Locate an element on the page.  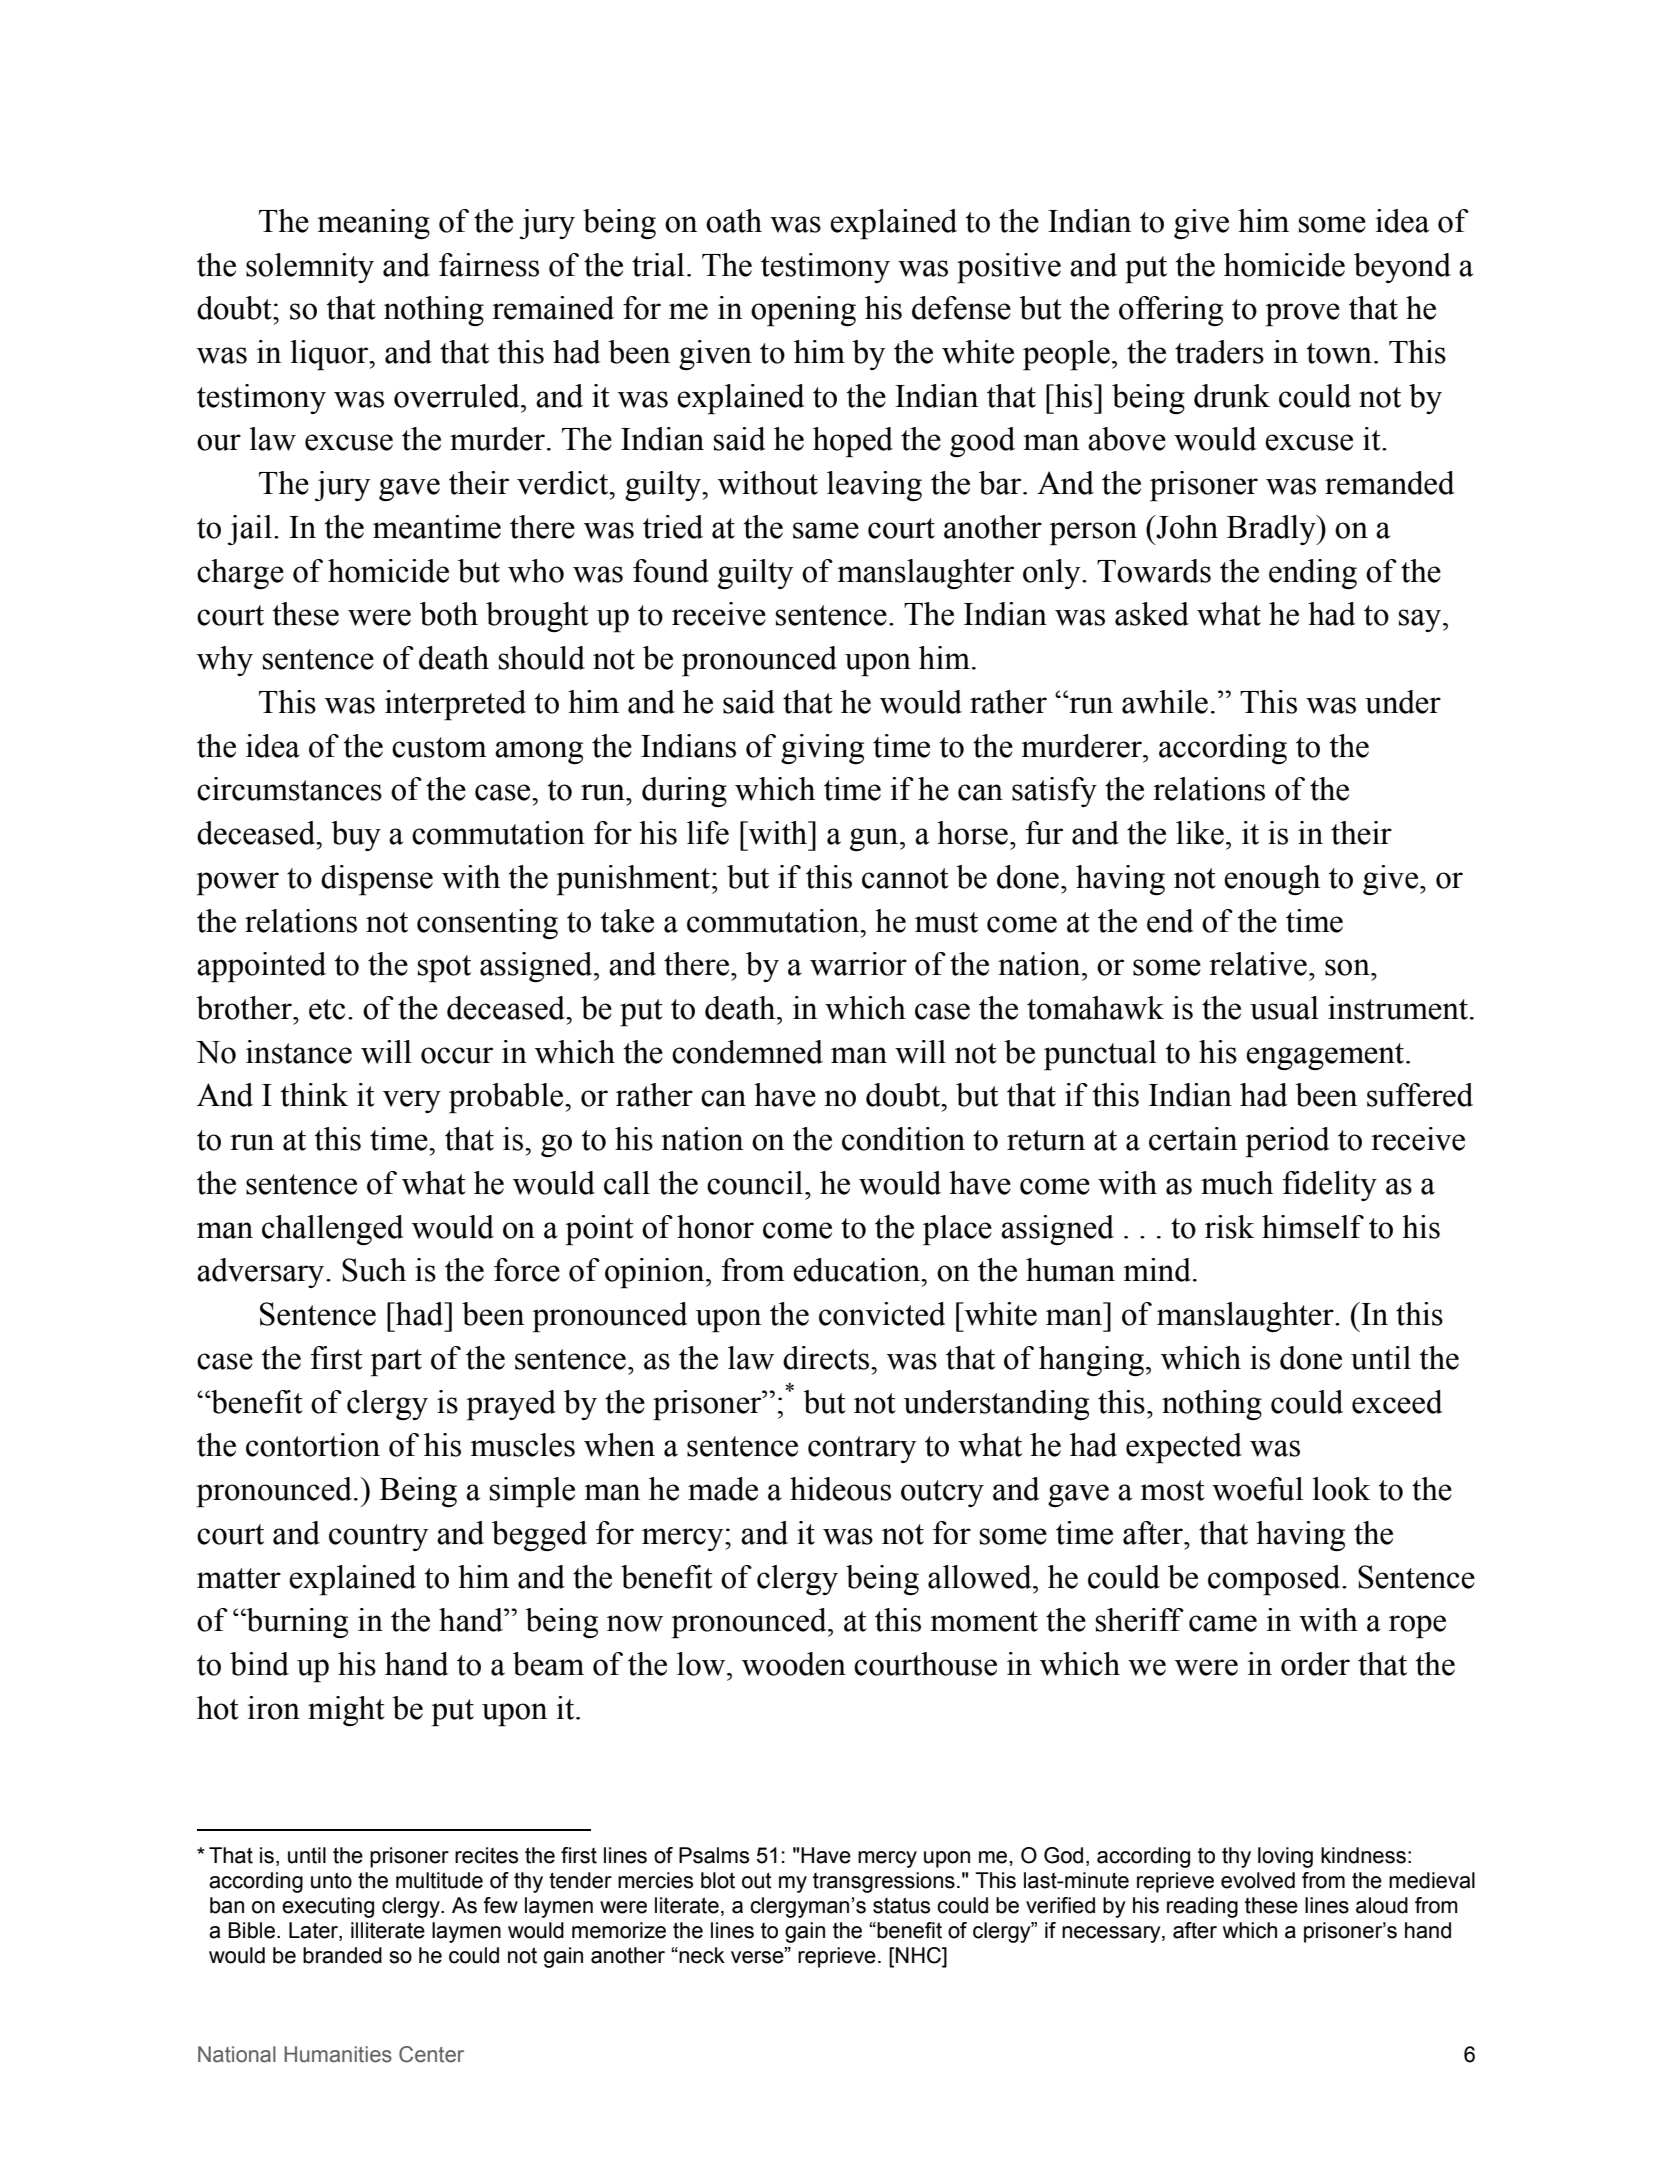
prove is located at coordinates (1302, 315).
